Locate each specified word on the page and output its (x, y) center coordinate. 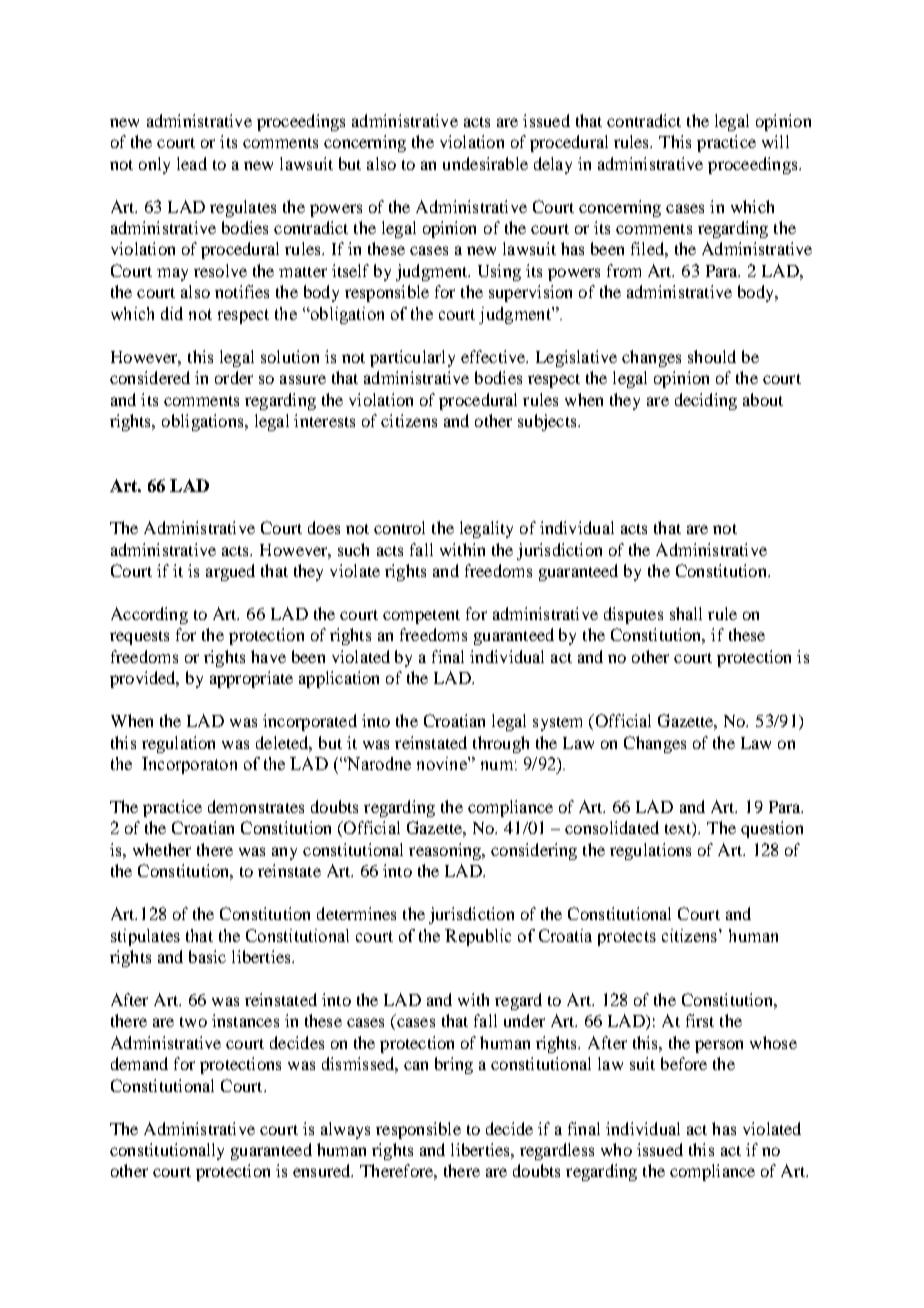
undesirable (485, 163)
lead (192, 163)
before (684, 1063)
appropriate (251, 679)
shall (686, 613)
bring (454, 1065)
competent (421, 617)
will (775, 141)
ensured (323, 1170)
